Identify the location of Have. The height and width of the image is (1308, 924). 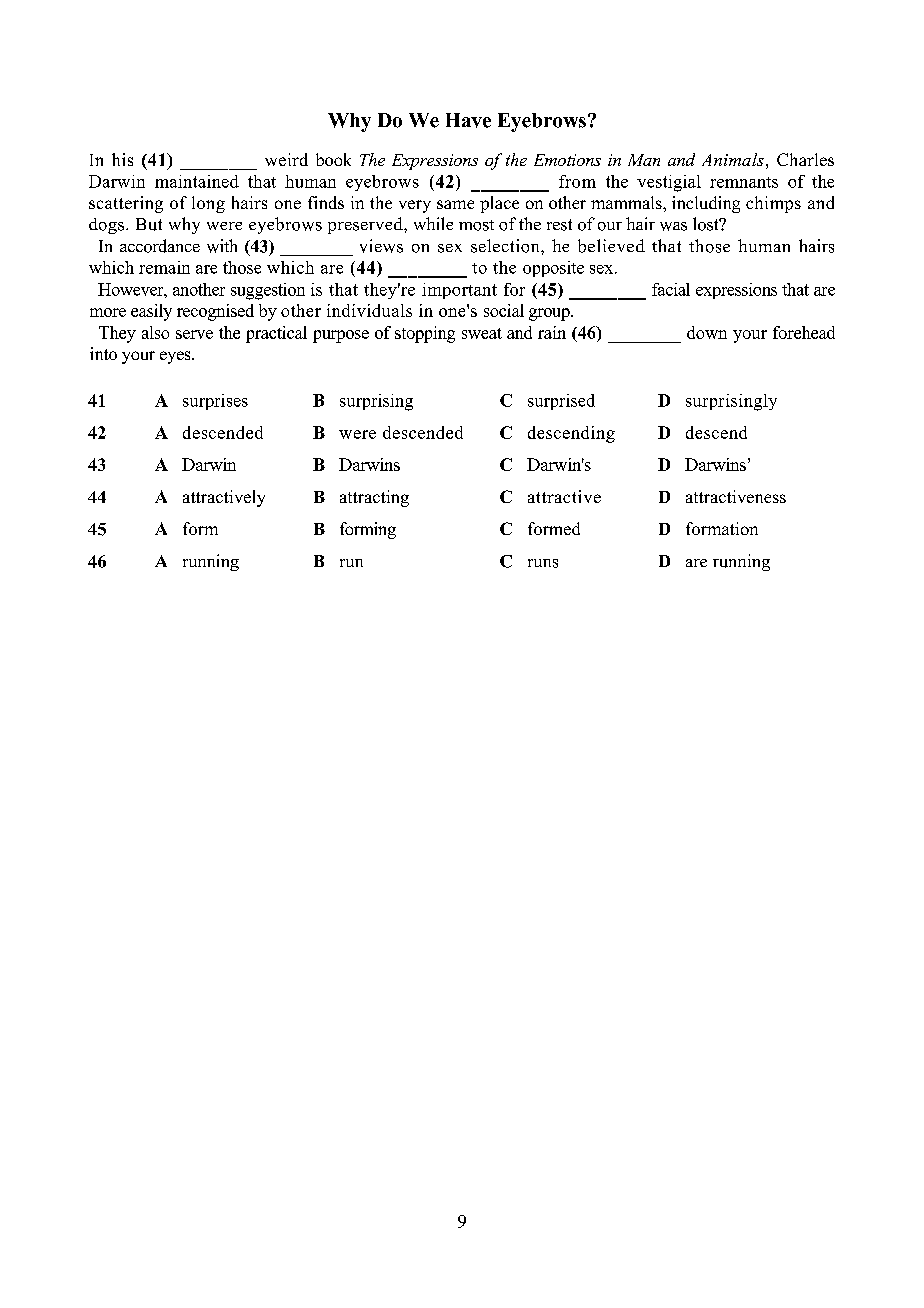
(468, 120).
